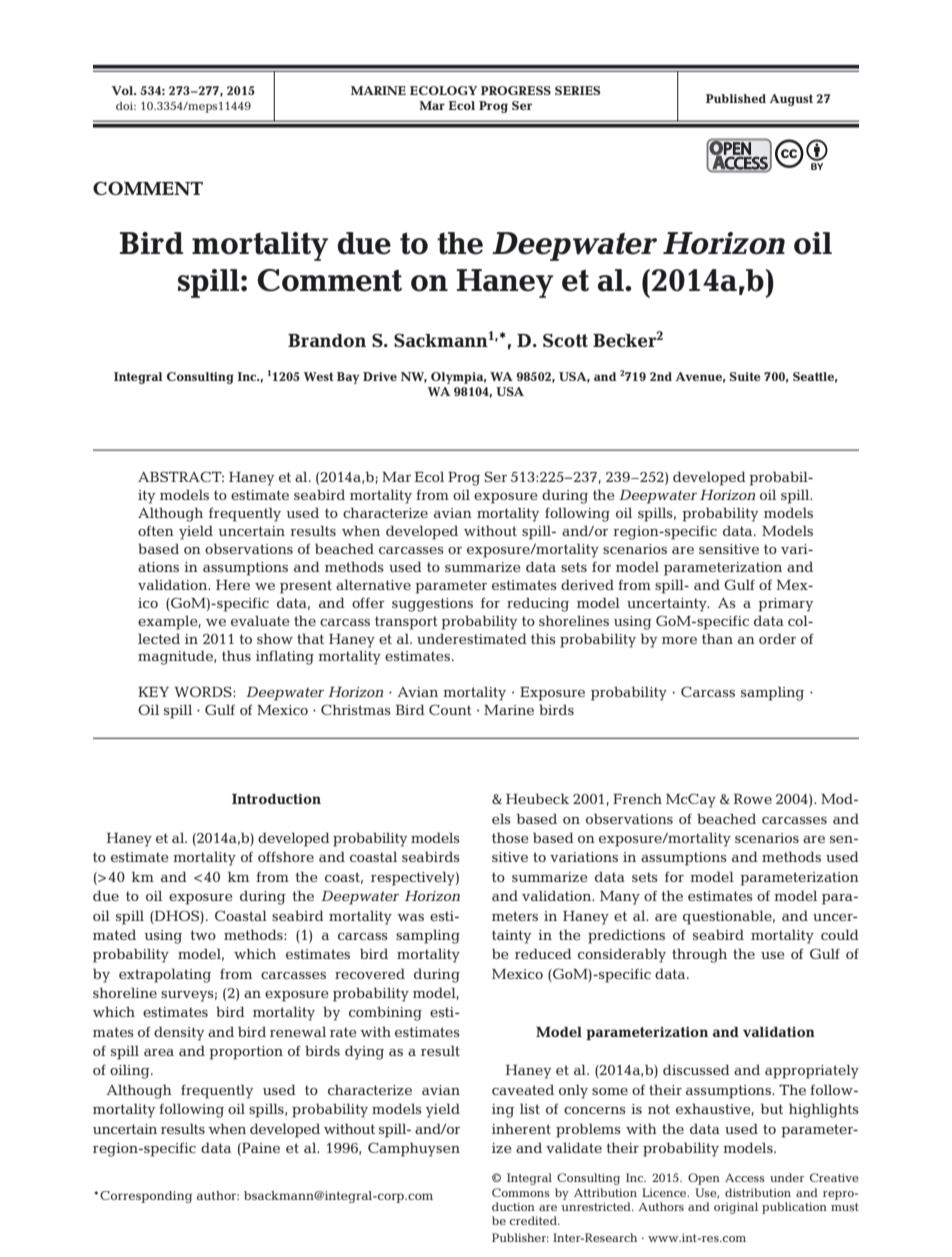  What do you see at coordinates (318, 376) in the screenshot?
I see `West` at bounding box center [318, 376].
